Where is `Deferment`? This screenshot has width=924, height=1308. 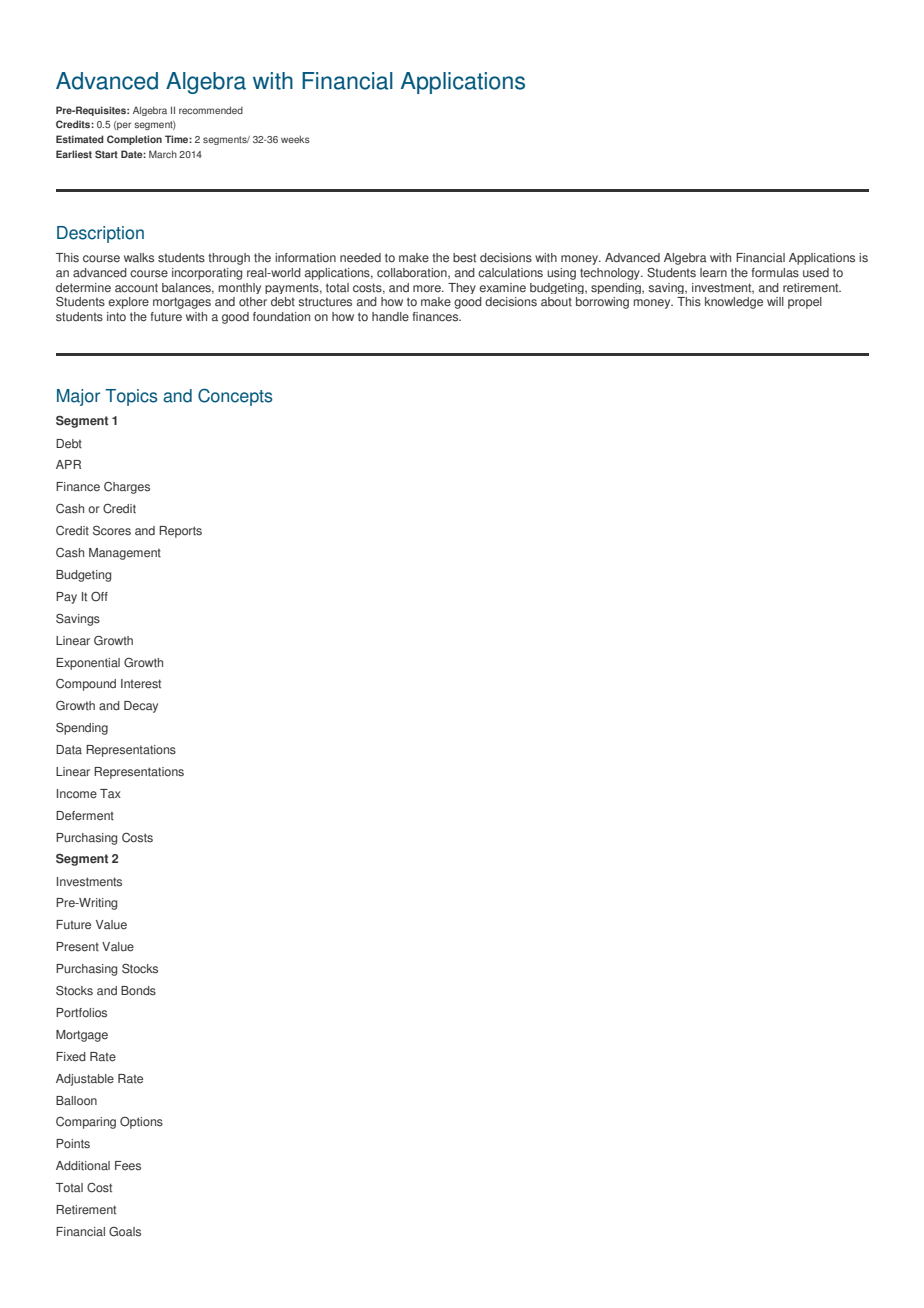
Deferment is located at coordinates (85, 816).
